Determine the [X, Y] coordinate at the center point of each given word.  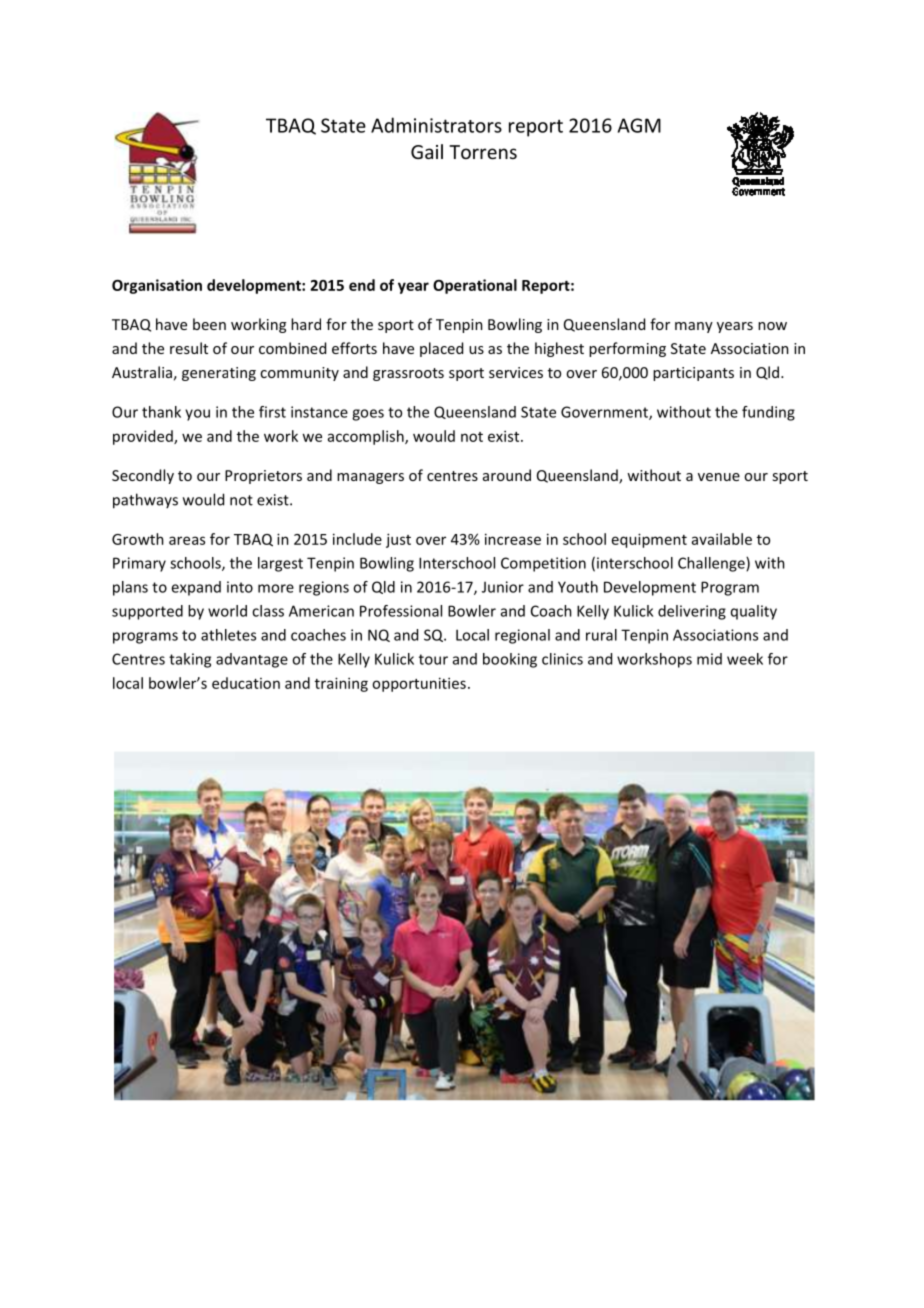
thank [161, 412]
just [398, 540]
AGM [639, 125]
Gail [427, 151]
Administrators [436, 125]
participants [693, 374]
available [722, 539]
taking [190, 660]
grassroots [408, 374]
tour [433, 659]
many [694, 327]
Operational [475, 286]
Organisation [157, 286]
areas [187, 540]
